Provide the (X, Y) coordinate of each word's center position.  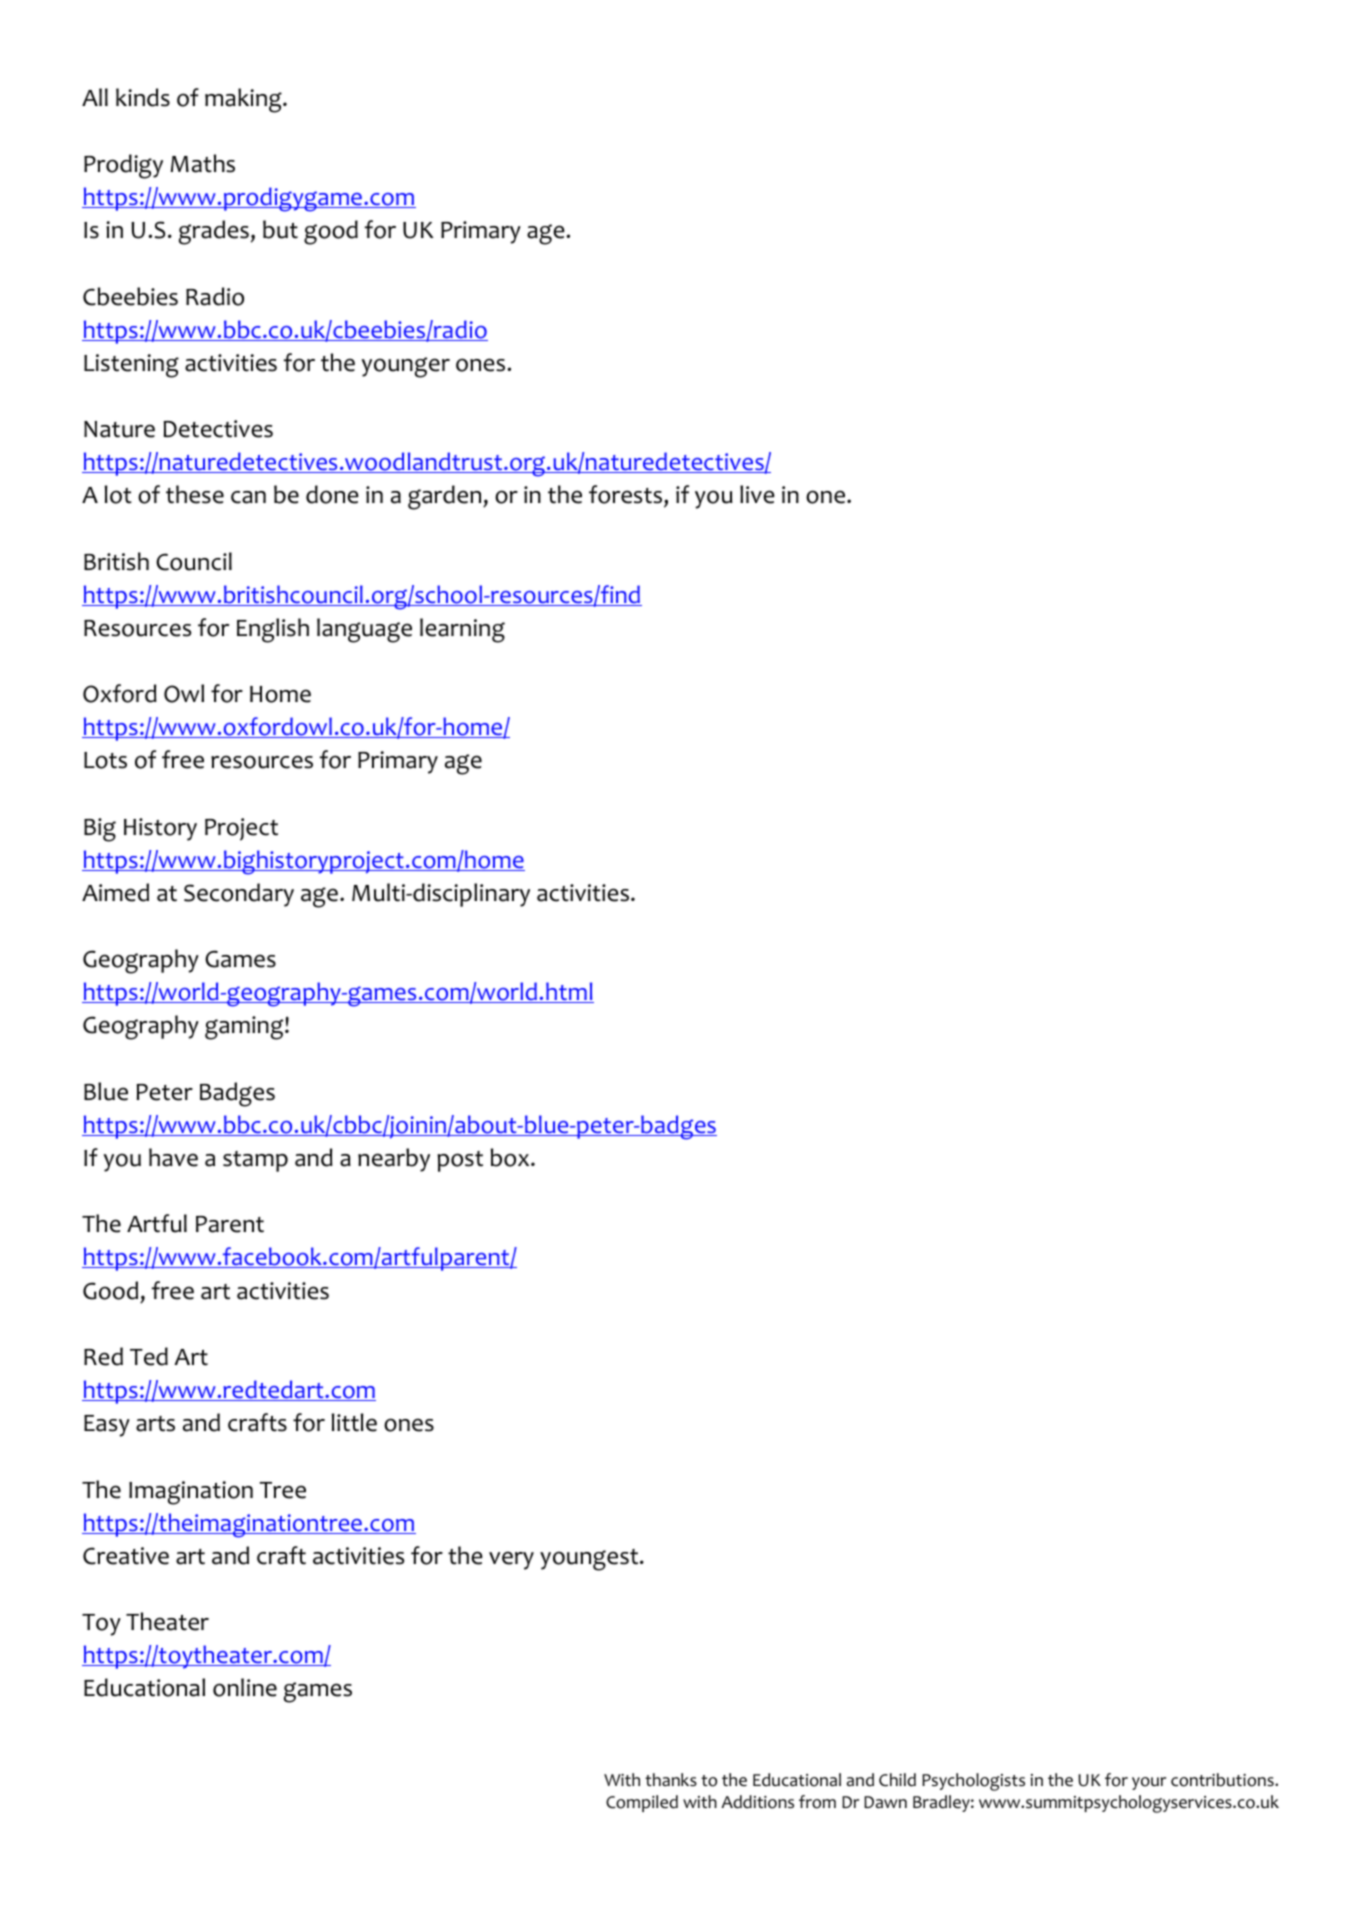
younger (405, 367)
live (757, 494)
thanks (671, 1779)
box (511, 1157)
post (460, 1161)
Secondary (239, 895)
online (245, 1687)
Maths (203, 163)
